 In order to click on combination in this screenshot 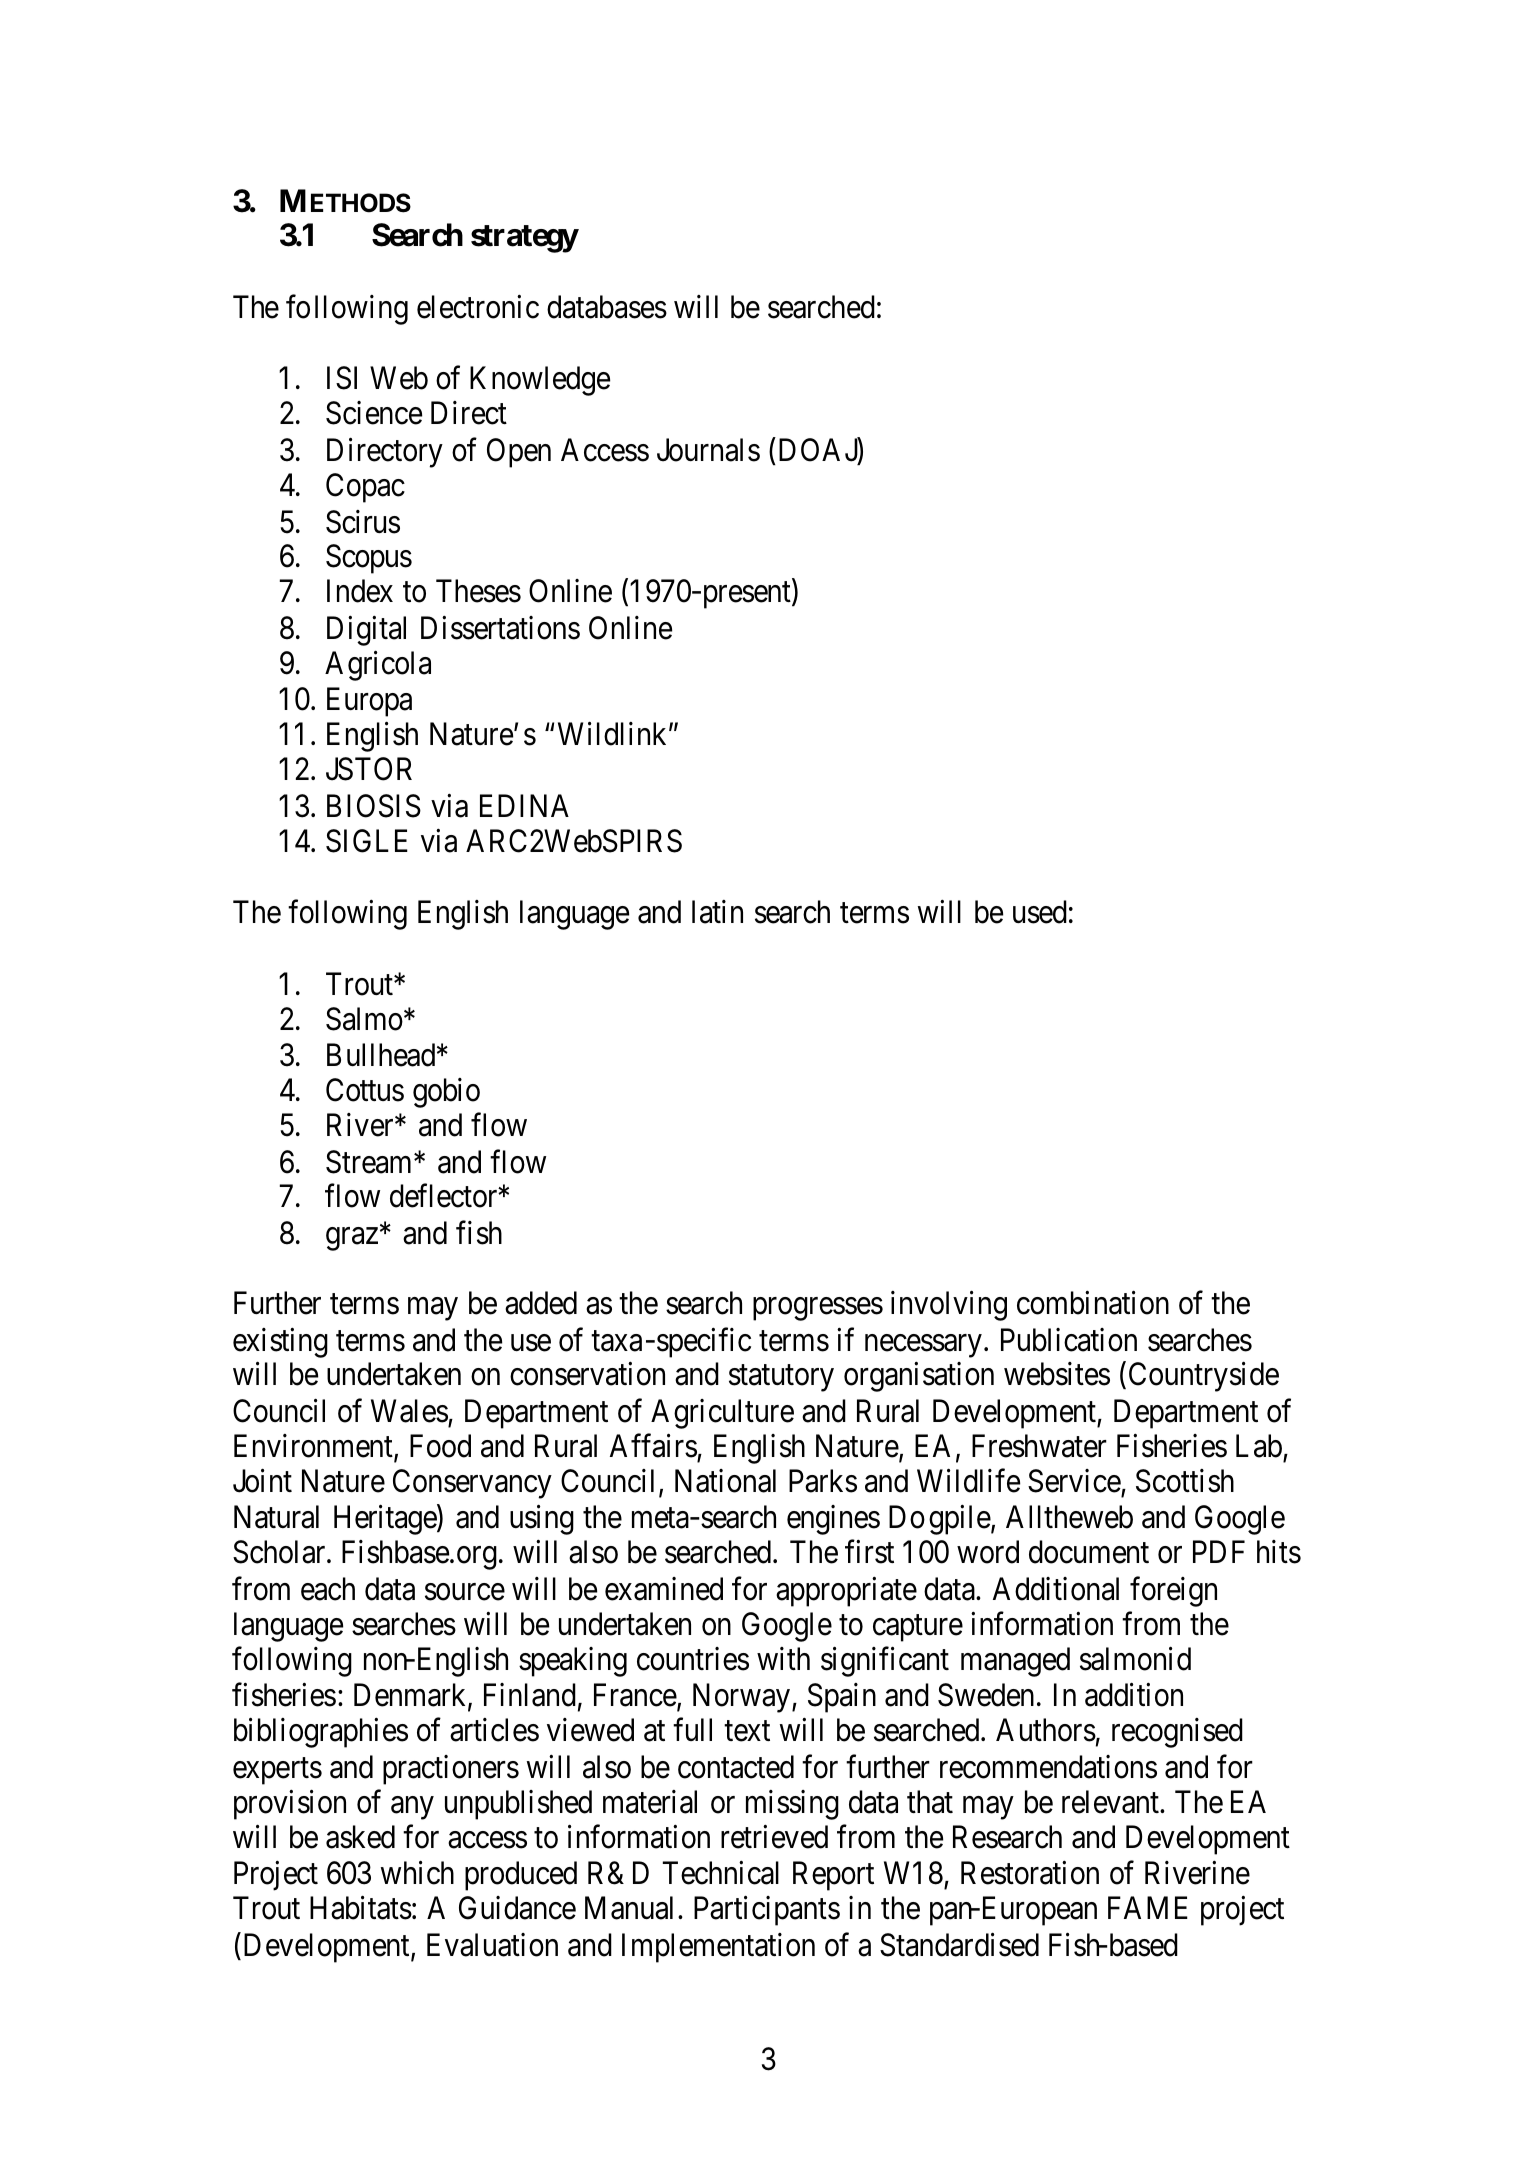, I will do `click(1093, 1303)`.
